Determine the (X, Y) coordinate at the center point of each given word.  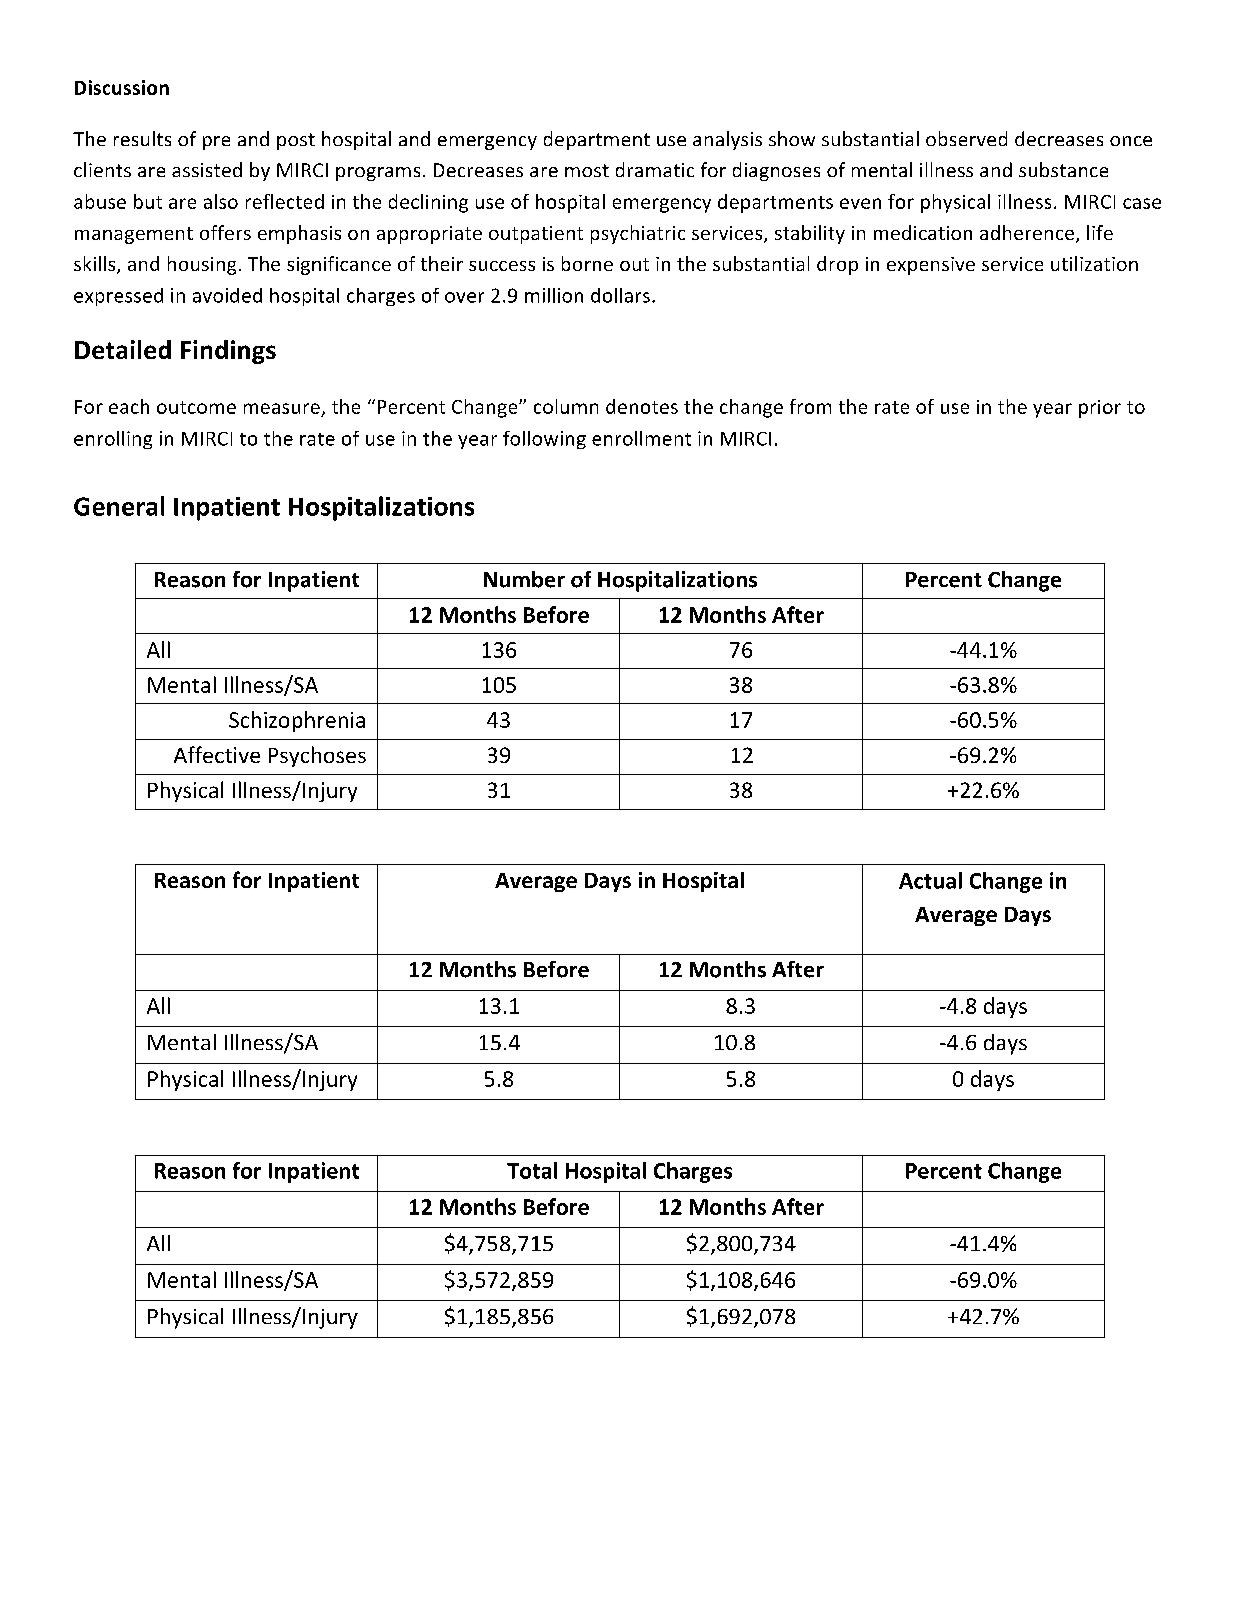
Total (532, 1170)
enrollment (641, 438)
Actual (930, 880)
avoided (227, 295)
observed (966, 138)
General (119, 506)
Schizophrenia (297, 721)
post (296, 141)
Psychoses (317, 756)
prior (1100, 409)
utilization (1094, 263)
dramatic (655, 169)
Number (524, 579)
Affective (217, 754)
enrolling (113, 440)
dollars (620, 295)
